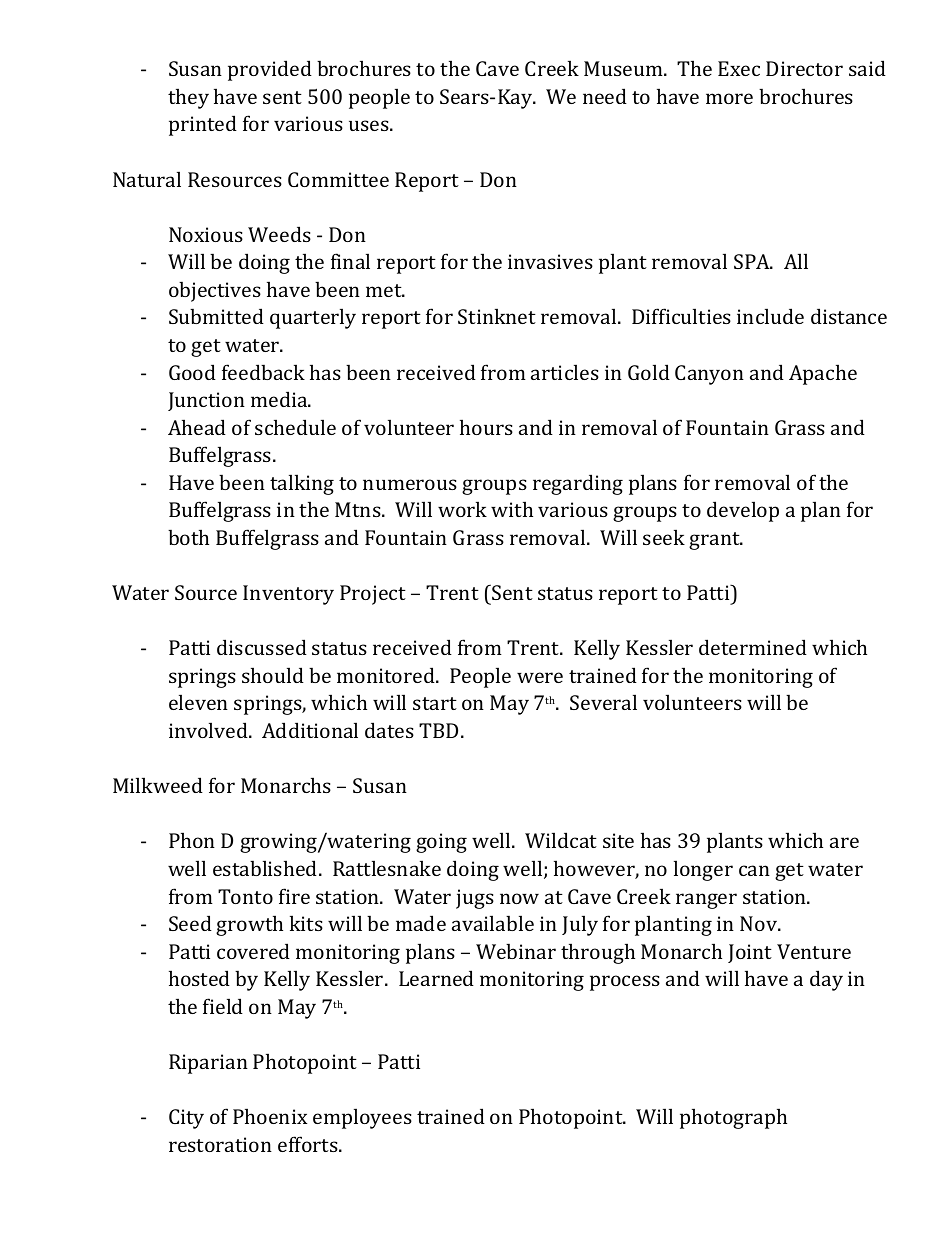  I want to click on photograph, so click(733, 1118).
